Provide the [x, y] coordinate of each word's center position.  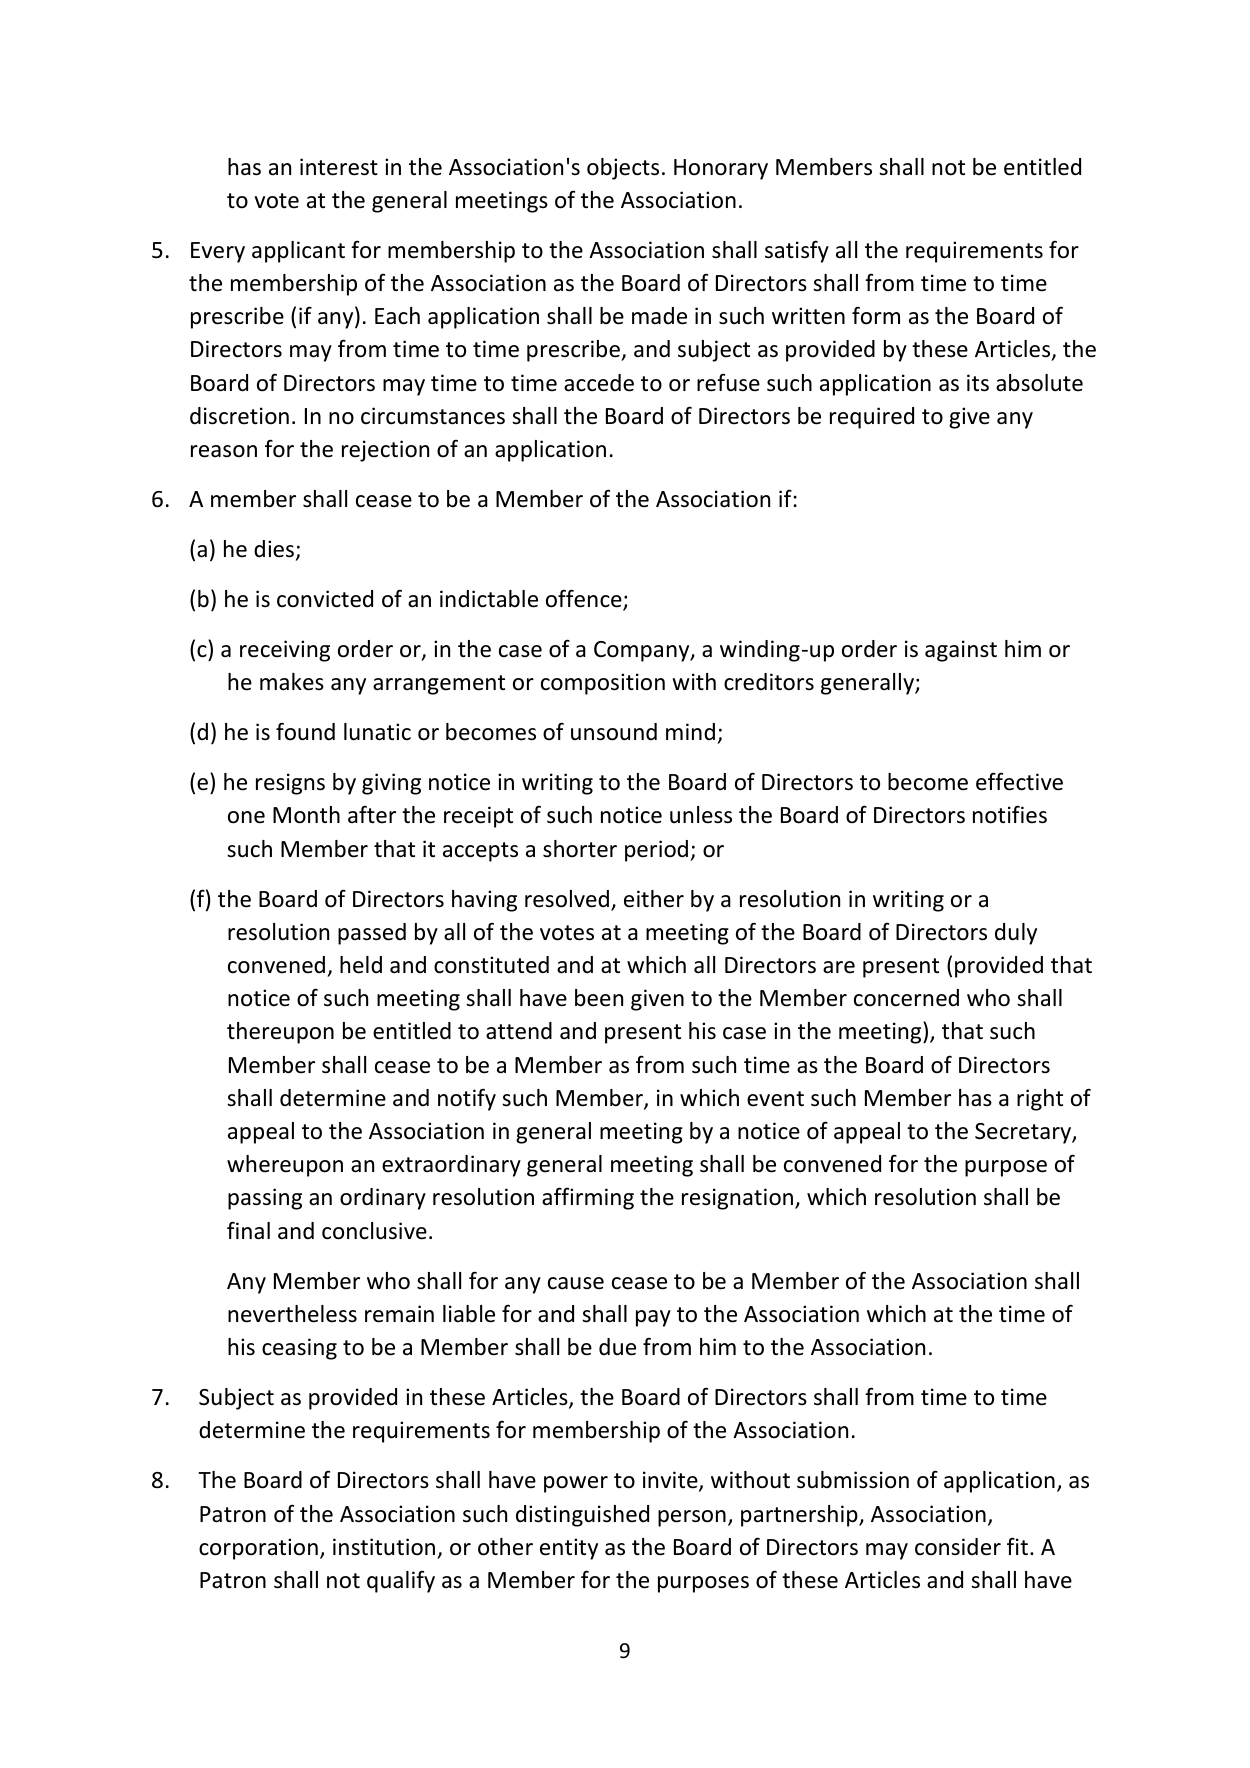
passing [265, 1199]
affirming [588, 1198]
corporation [258, 1549]
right [1040, 1100]
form [876, 315]
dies [274, 549]
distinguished [582, 1516]
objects [623, 169]
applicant [298, 252]
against [961, 651]
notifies [1010, 814]
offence [585, 599]
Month [306, 815]
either [654, 899]
